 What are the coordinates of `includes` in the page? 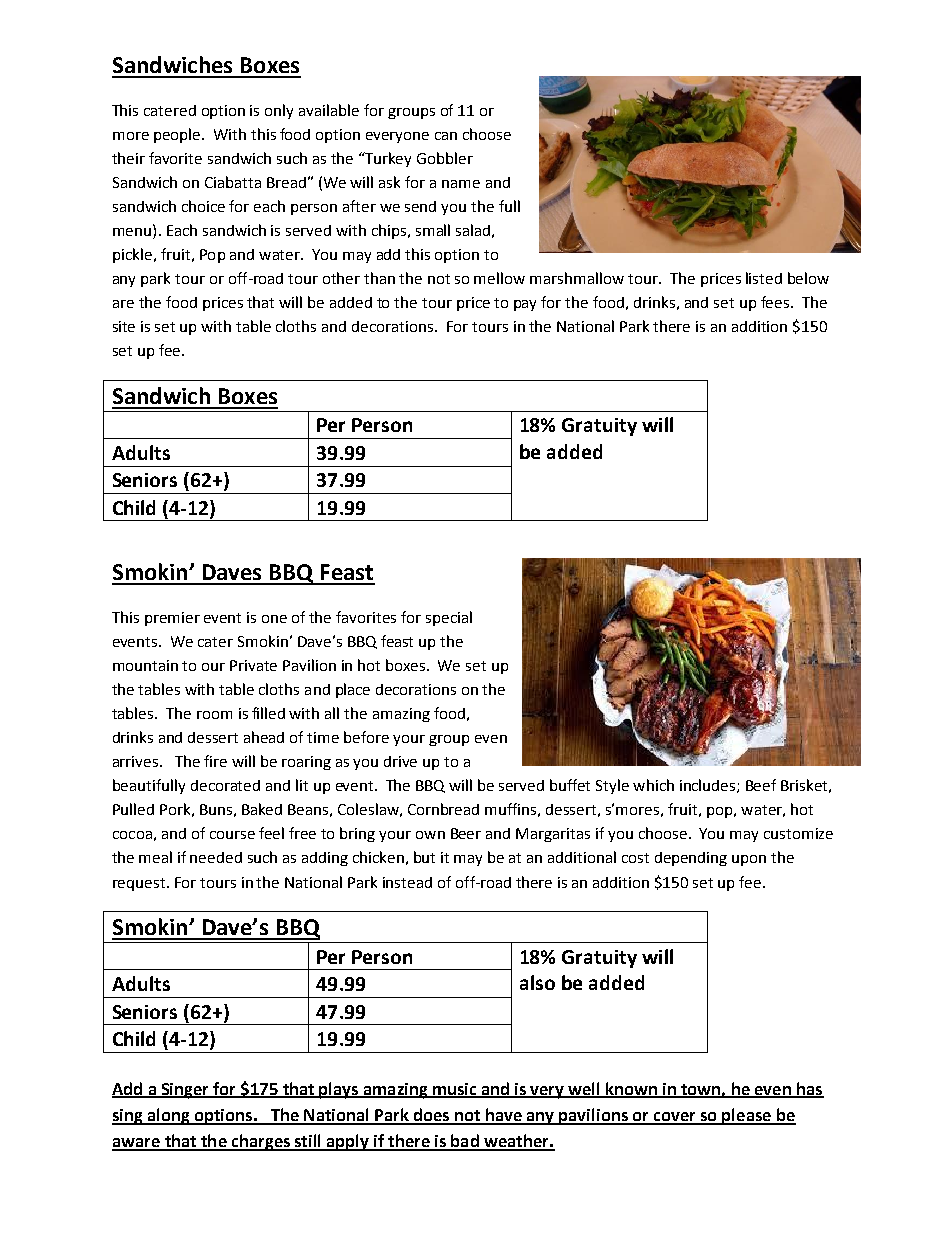 It's located at (709, 786).
